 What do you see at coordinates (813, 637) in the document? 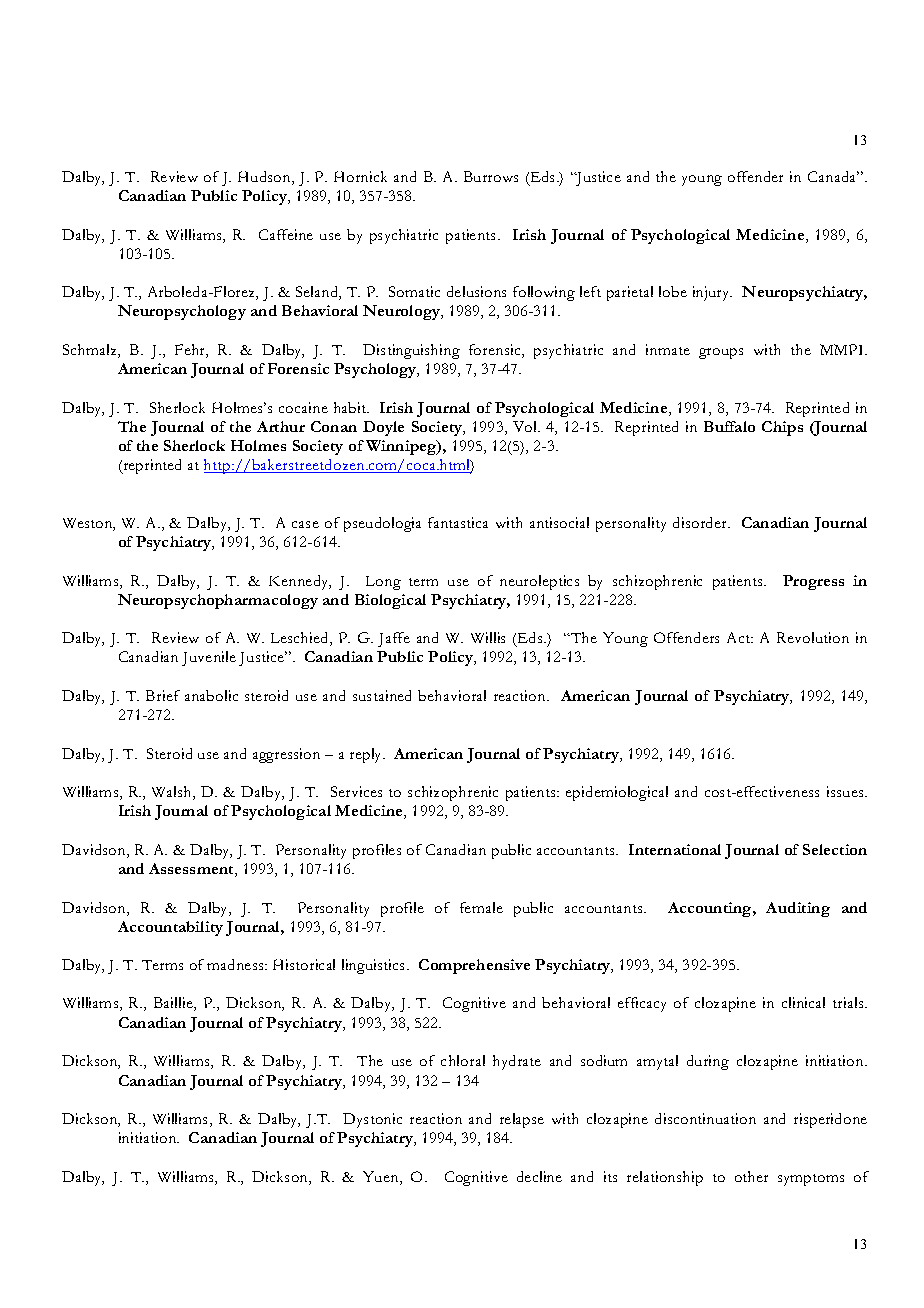
I see `Revolution` at bounding box center [813, 637].
